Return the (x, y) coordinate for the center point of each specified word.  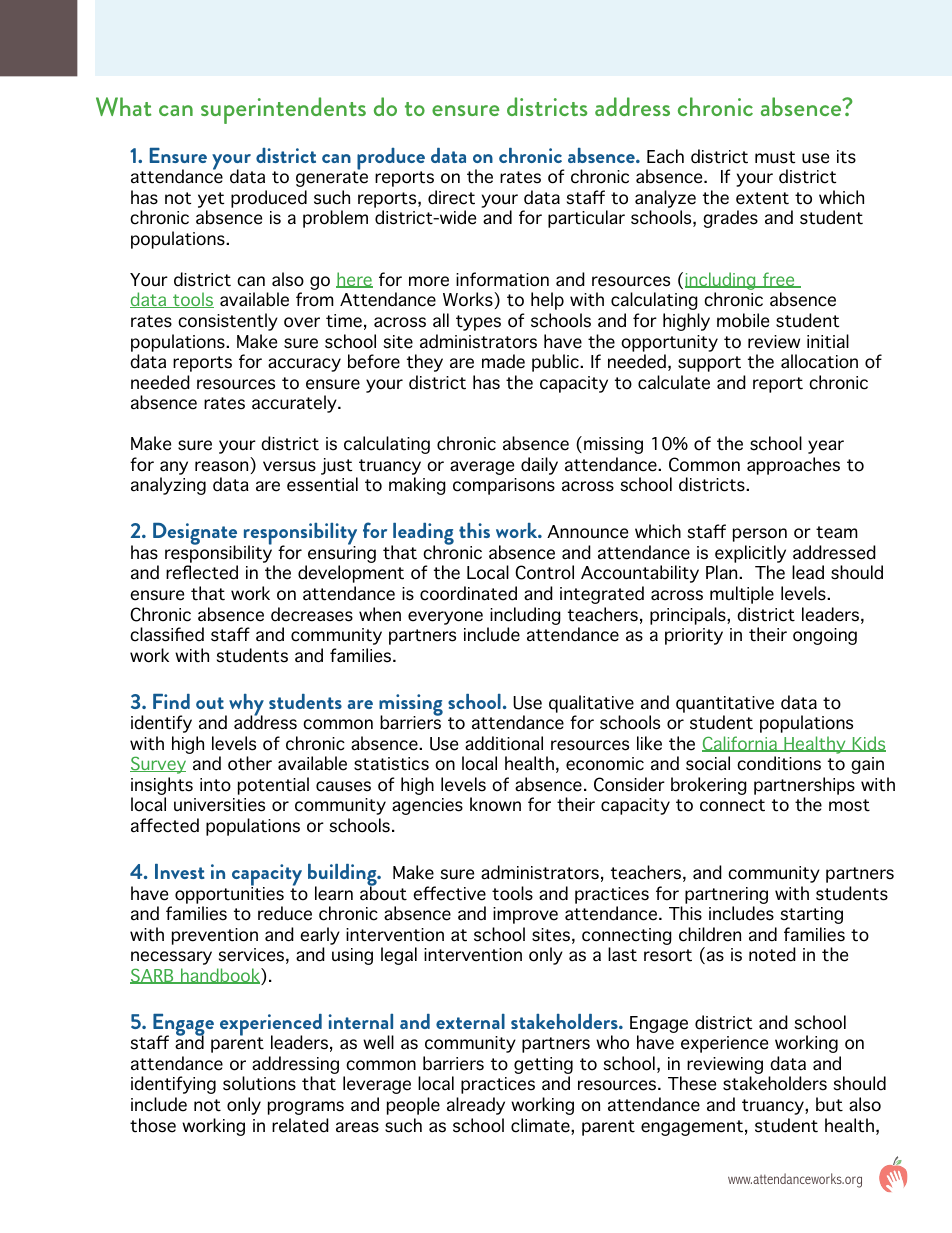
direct (451, 197)
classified (167, 634)
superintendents (283, 110)
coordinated (468, 593)
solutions (259, 1083)
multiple (742, 595)
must (775, 157)
